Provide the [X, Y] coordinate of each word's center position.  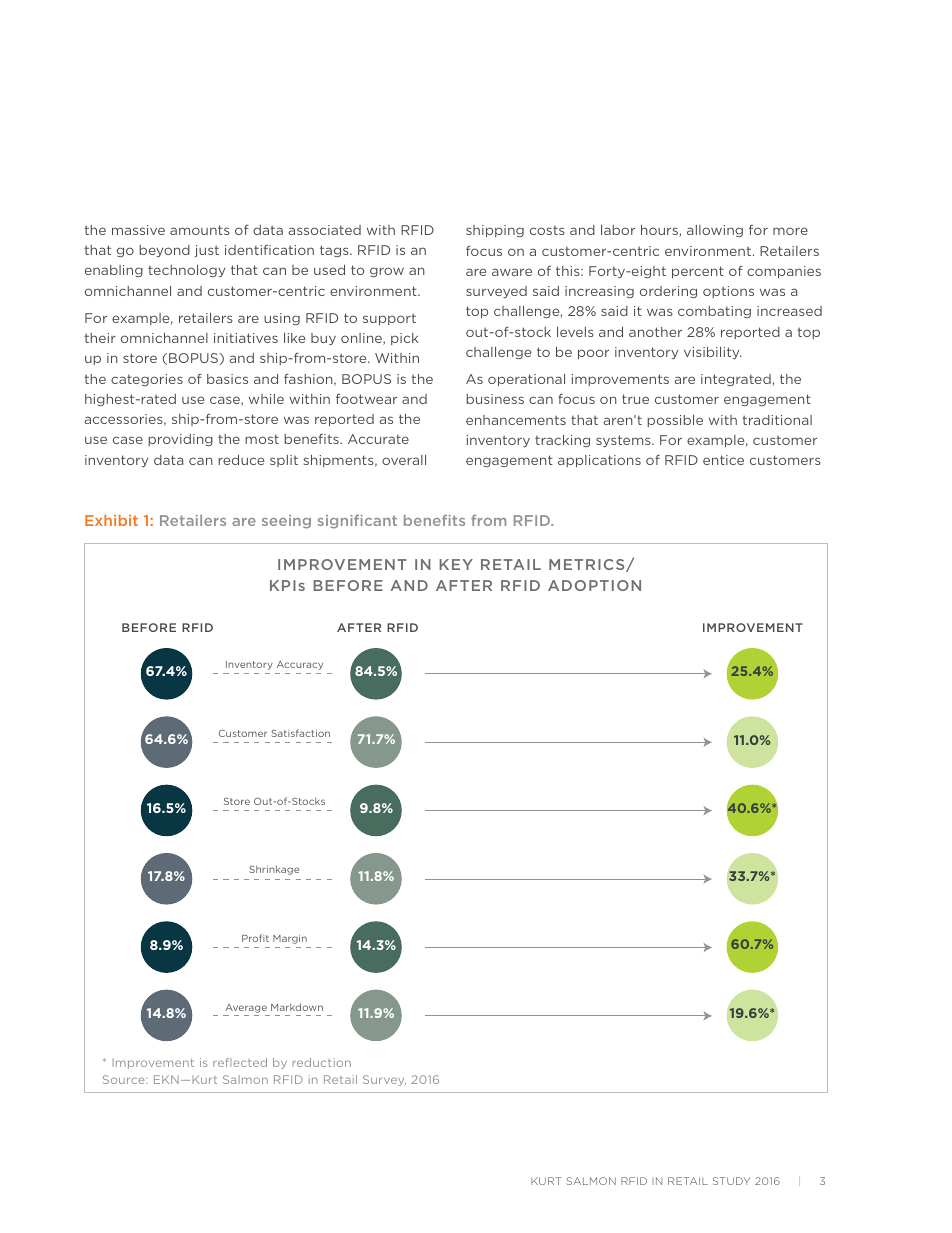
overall [404, 460]
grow [387, 272]
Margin [290, 939]
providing [180, 440]
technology [186, 271]
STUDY [731, 1181]
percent [698, 272]
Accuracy [300, 665]
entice [723, 460]
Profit [255, 938]
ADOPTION [594, 585]
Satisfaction [300, 733]
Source [125, 1079]
